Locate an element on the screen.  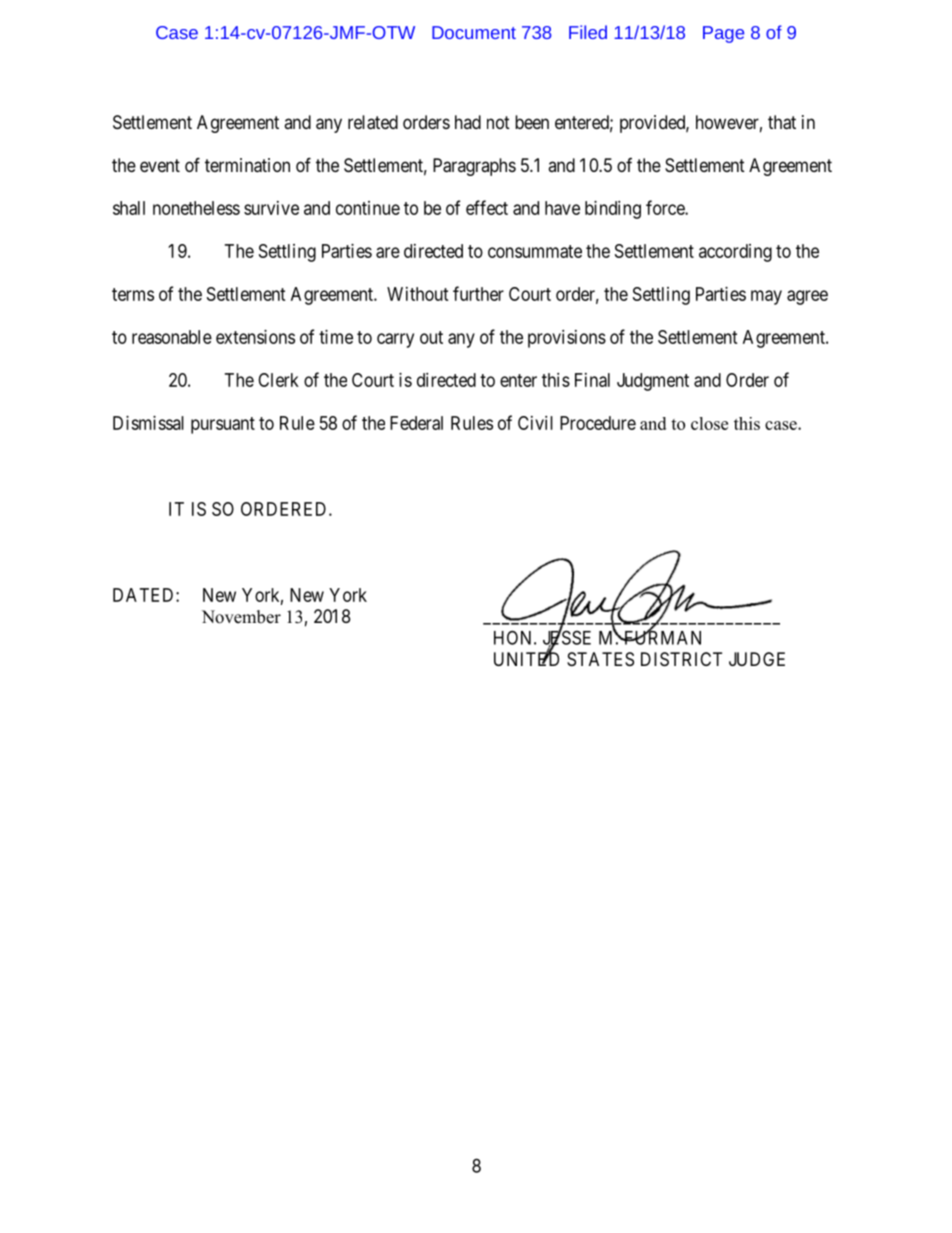
are is located at coordinates (388, 252).
